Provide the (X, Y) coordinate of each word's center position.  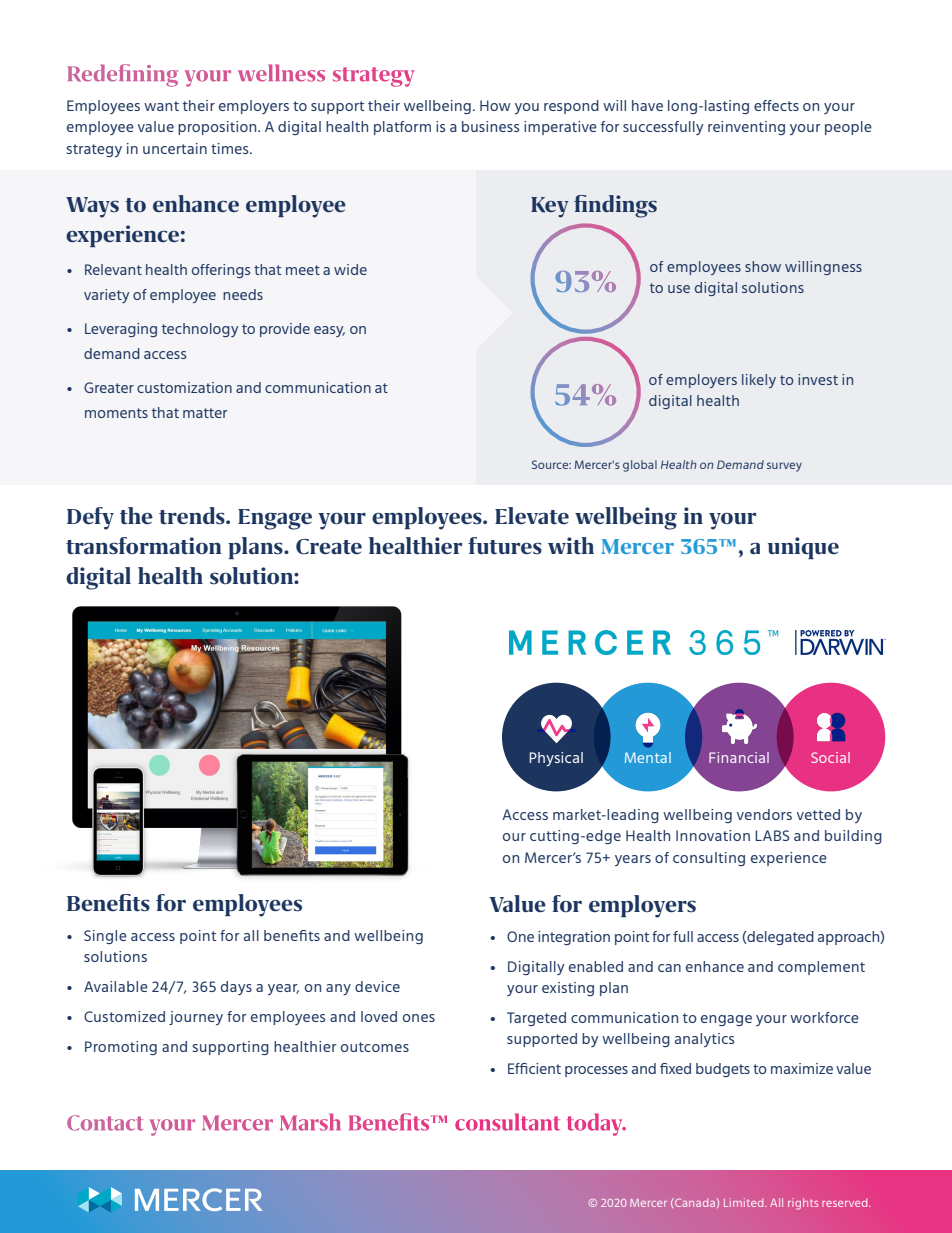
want (161, 106)
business (490, 126)
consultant (507, 1122)
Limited (745, 1202)
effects (776, 105)
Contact (105, 1123)
